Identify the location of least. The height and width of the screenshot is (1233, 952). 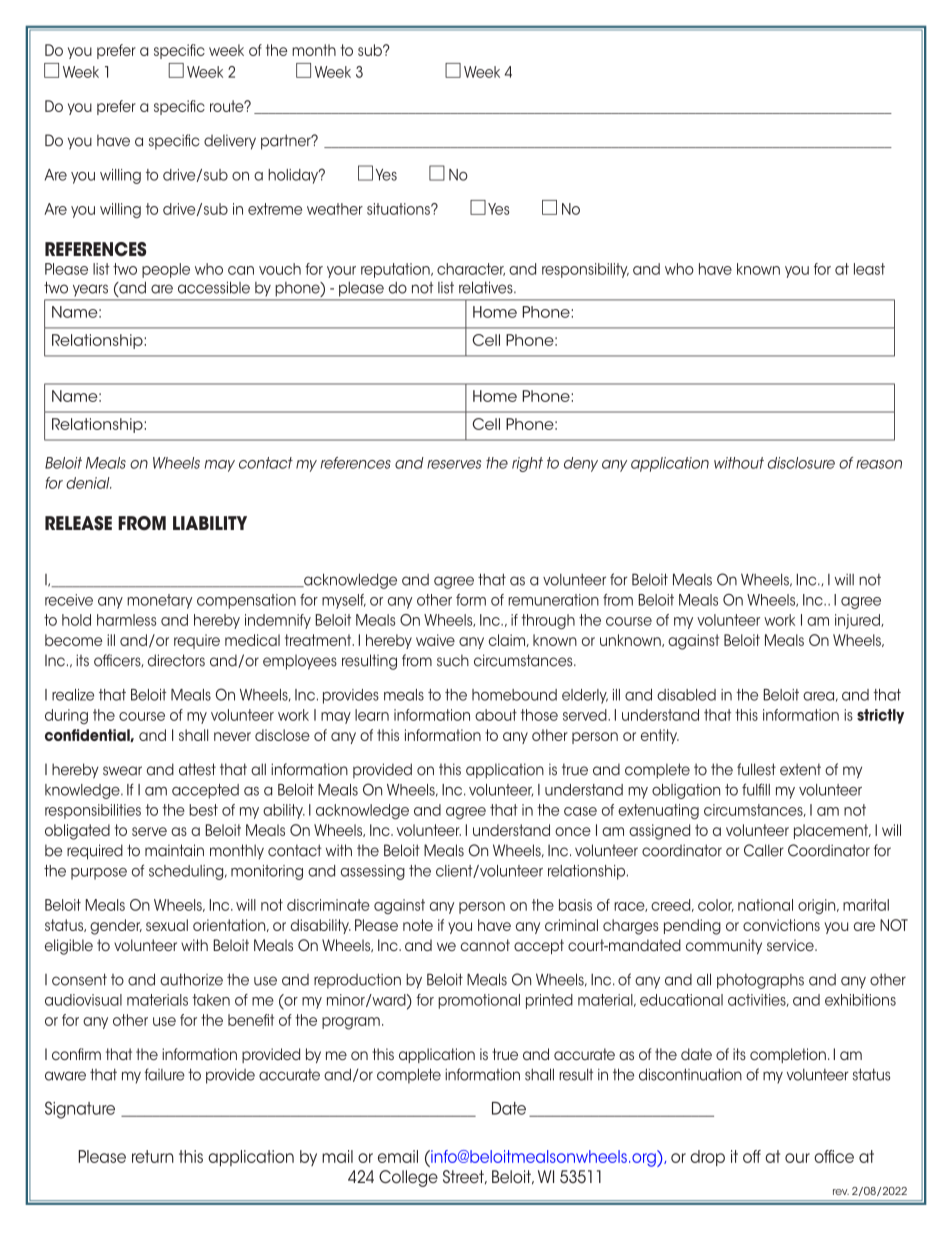
(869, 269).
